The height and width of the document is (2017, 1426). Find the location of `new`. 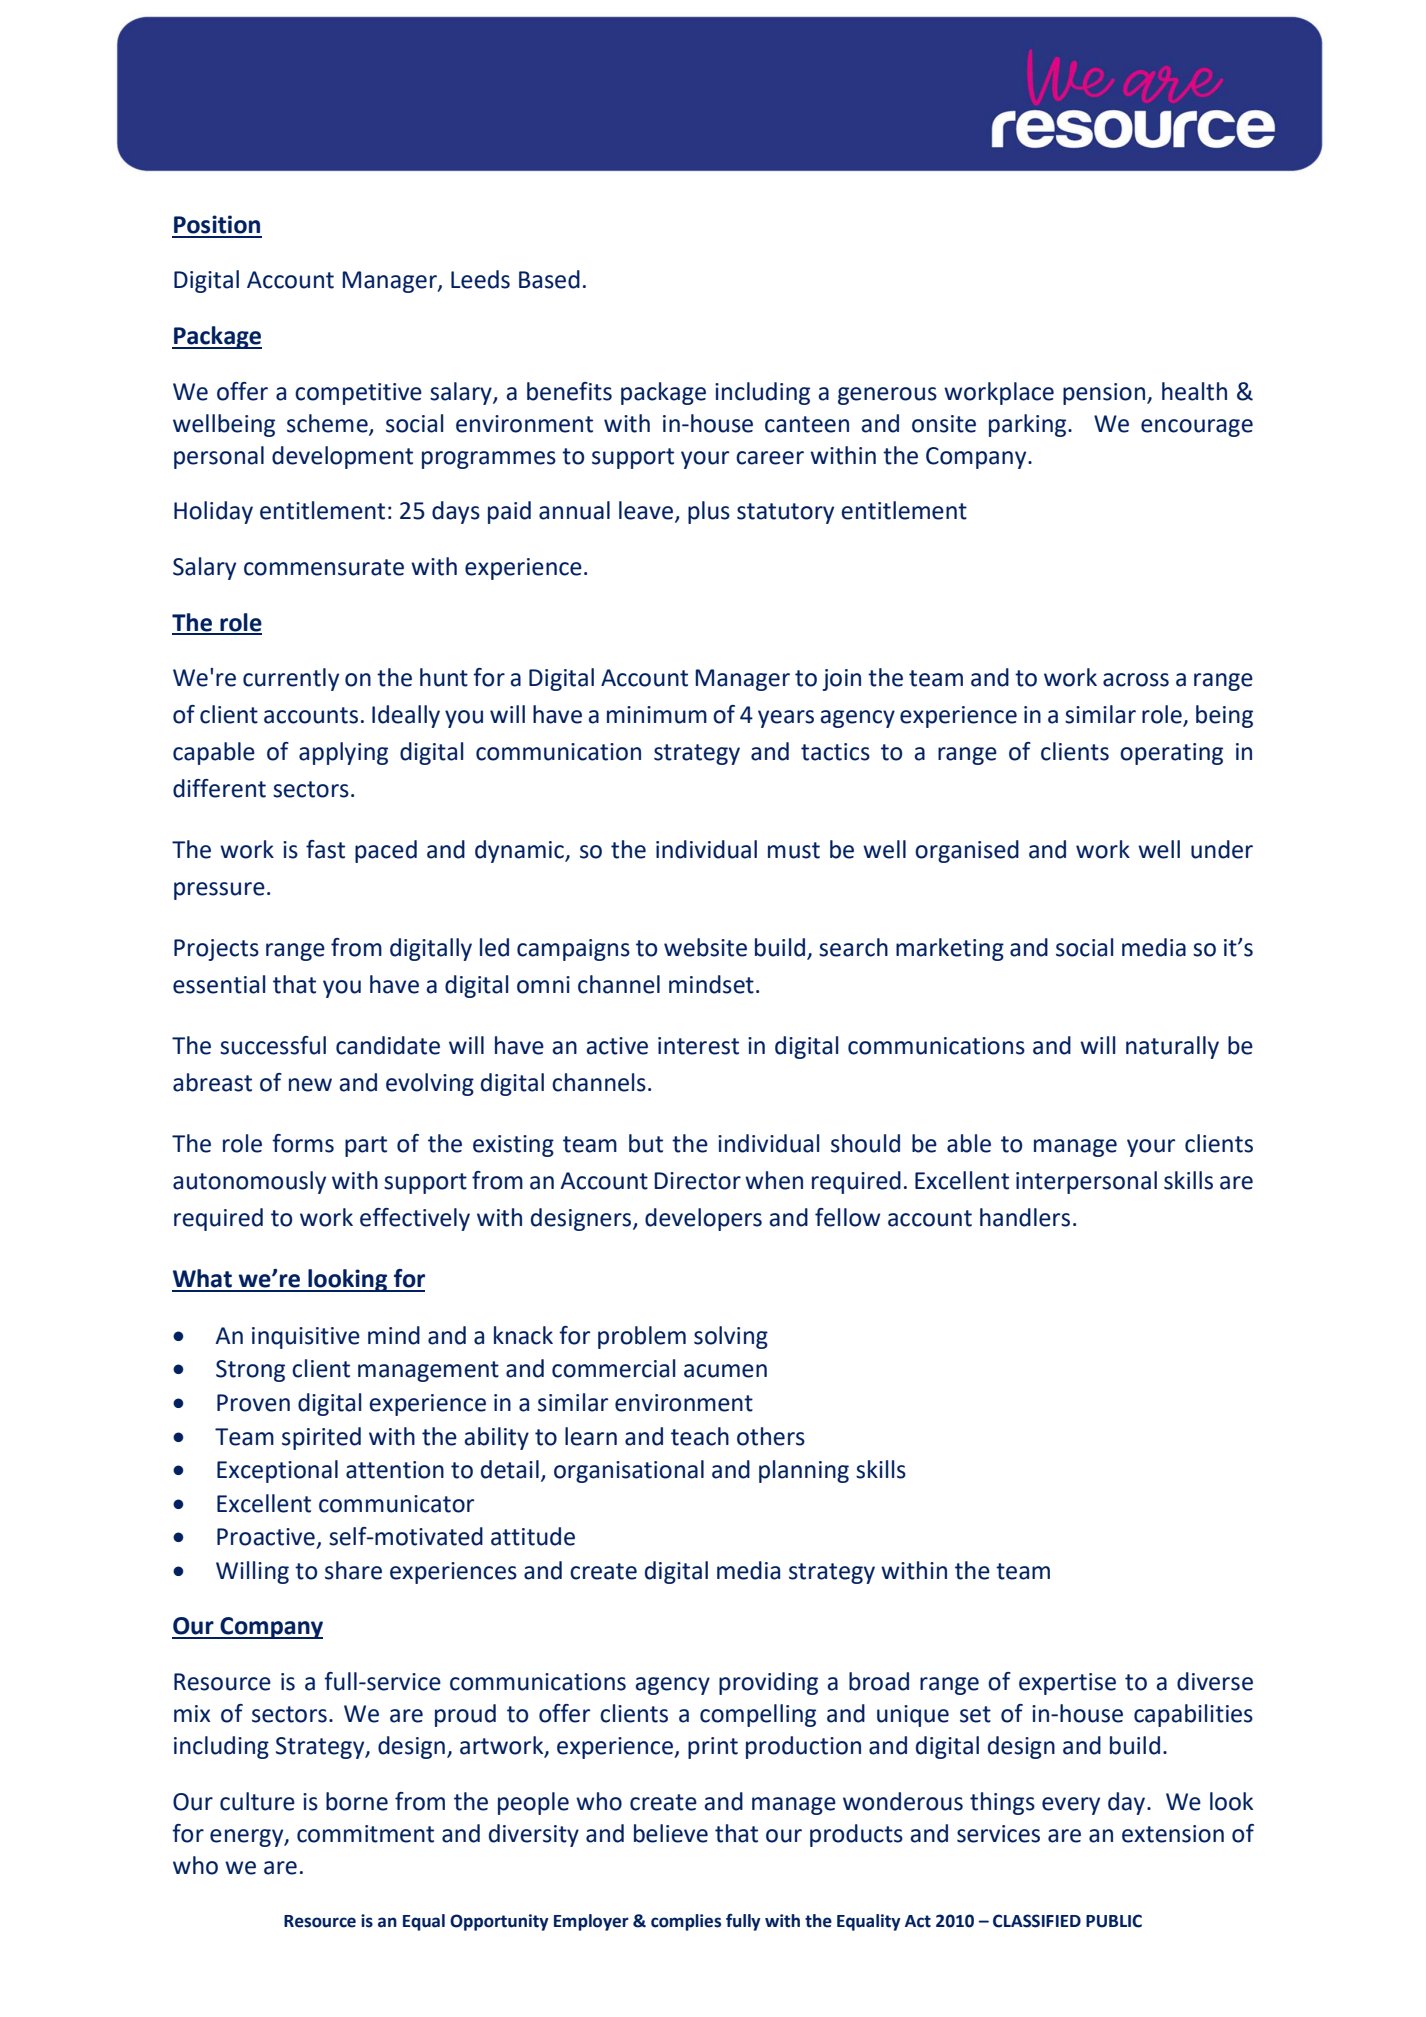

new is located at coordinates (310, 1085).
